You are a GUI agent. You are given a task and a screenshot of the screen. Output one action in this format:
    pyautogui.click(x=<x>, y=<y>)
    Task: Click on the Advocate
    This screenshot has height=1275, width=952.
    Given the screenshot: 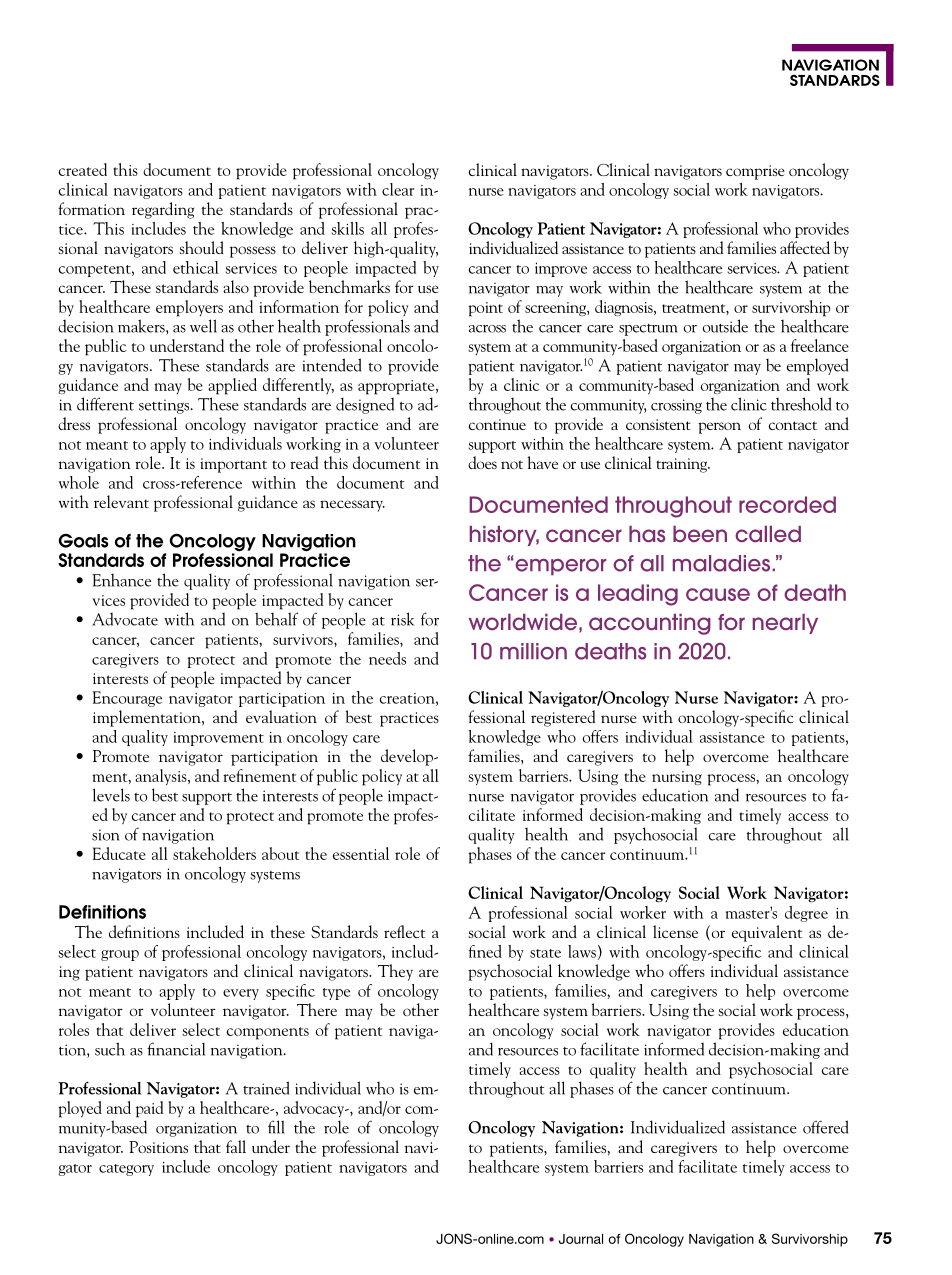 What is the action you would take?
    pyautogui.click(x=125, y=619)
